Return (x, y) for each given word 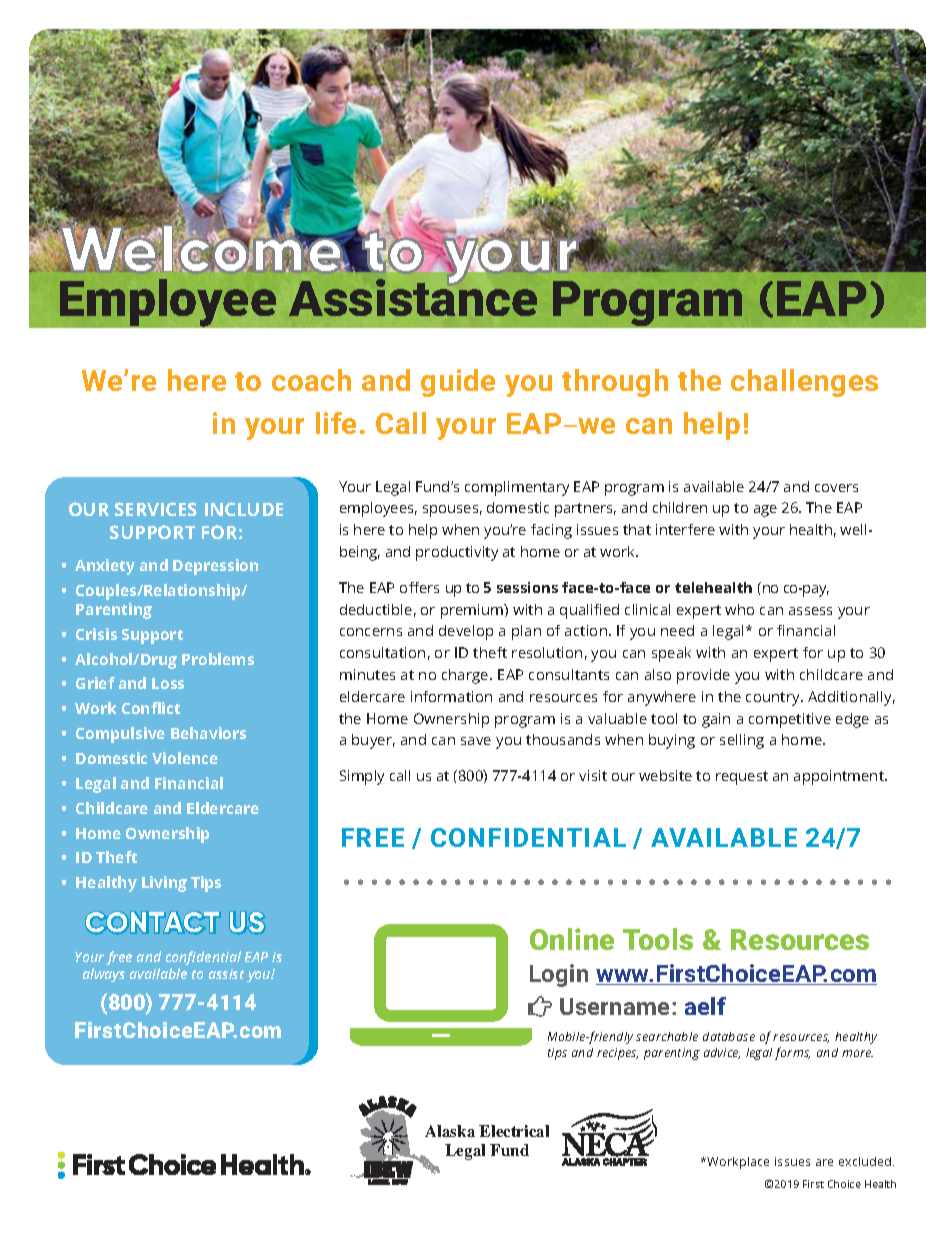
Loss (168, 683)
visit (593, 775)
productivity (457, 553)
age (765, 511)
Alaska (450, 1131)
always (104, 975)
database (729, 1036)
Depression (215, 567)
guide (458, 383)
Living (164, 884)
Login (559, 975)
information (451, 696)
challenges (804, 383)
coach (311, 380)
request (742, 778)
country (774, 699)
